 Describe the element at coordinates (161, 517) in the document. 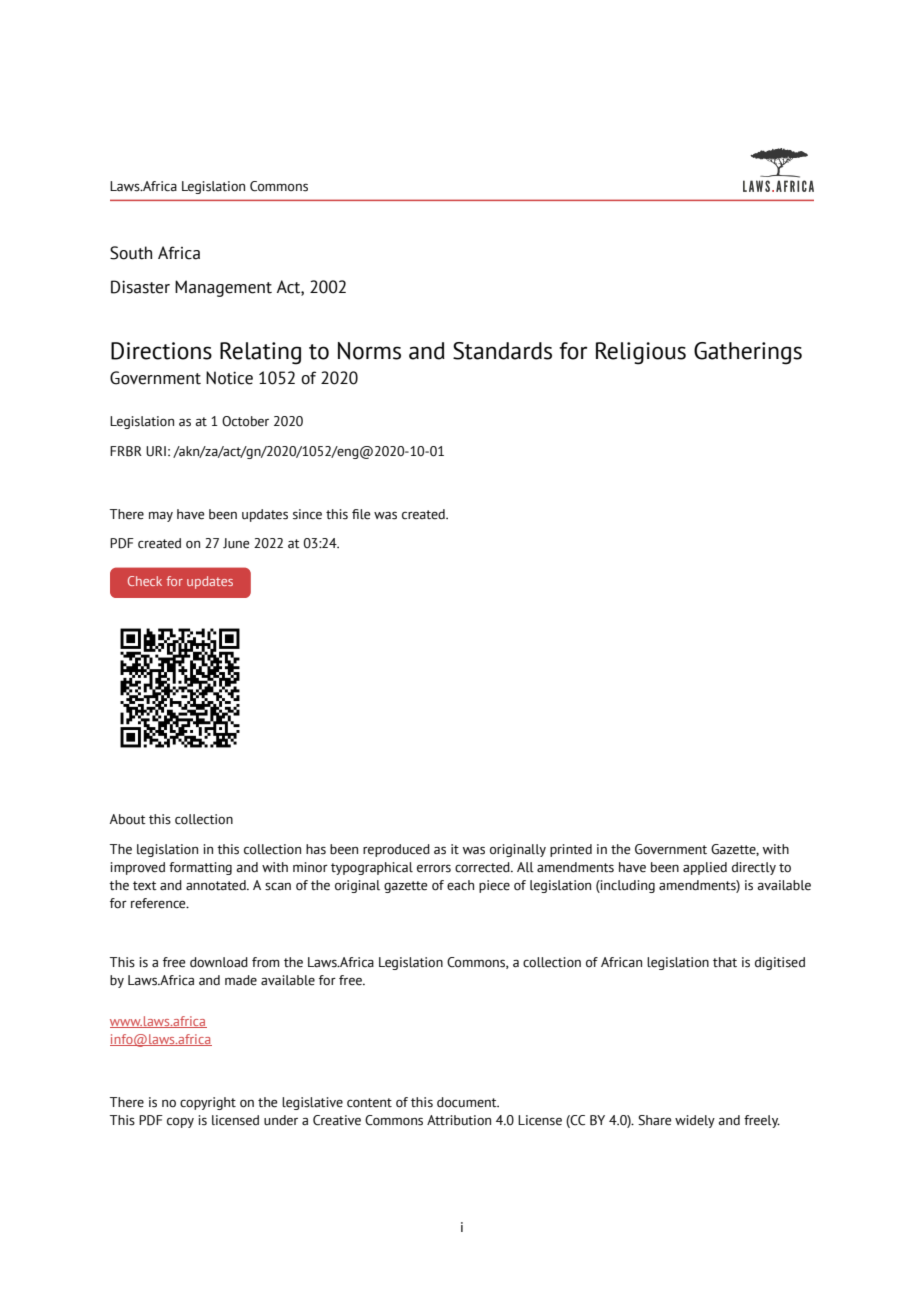

I see `may` at that location.
